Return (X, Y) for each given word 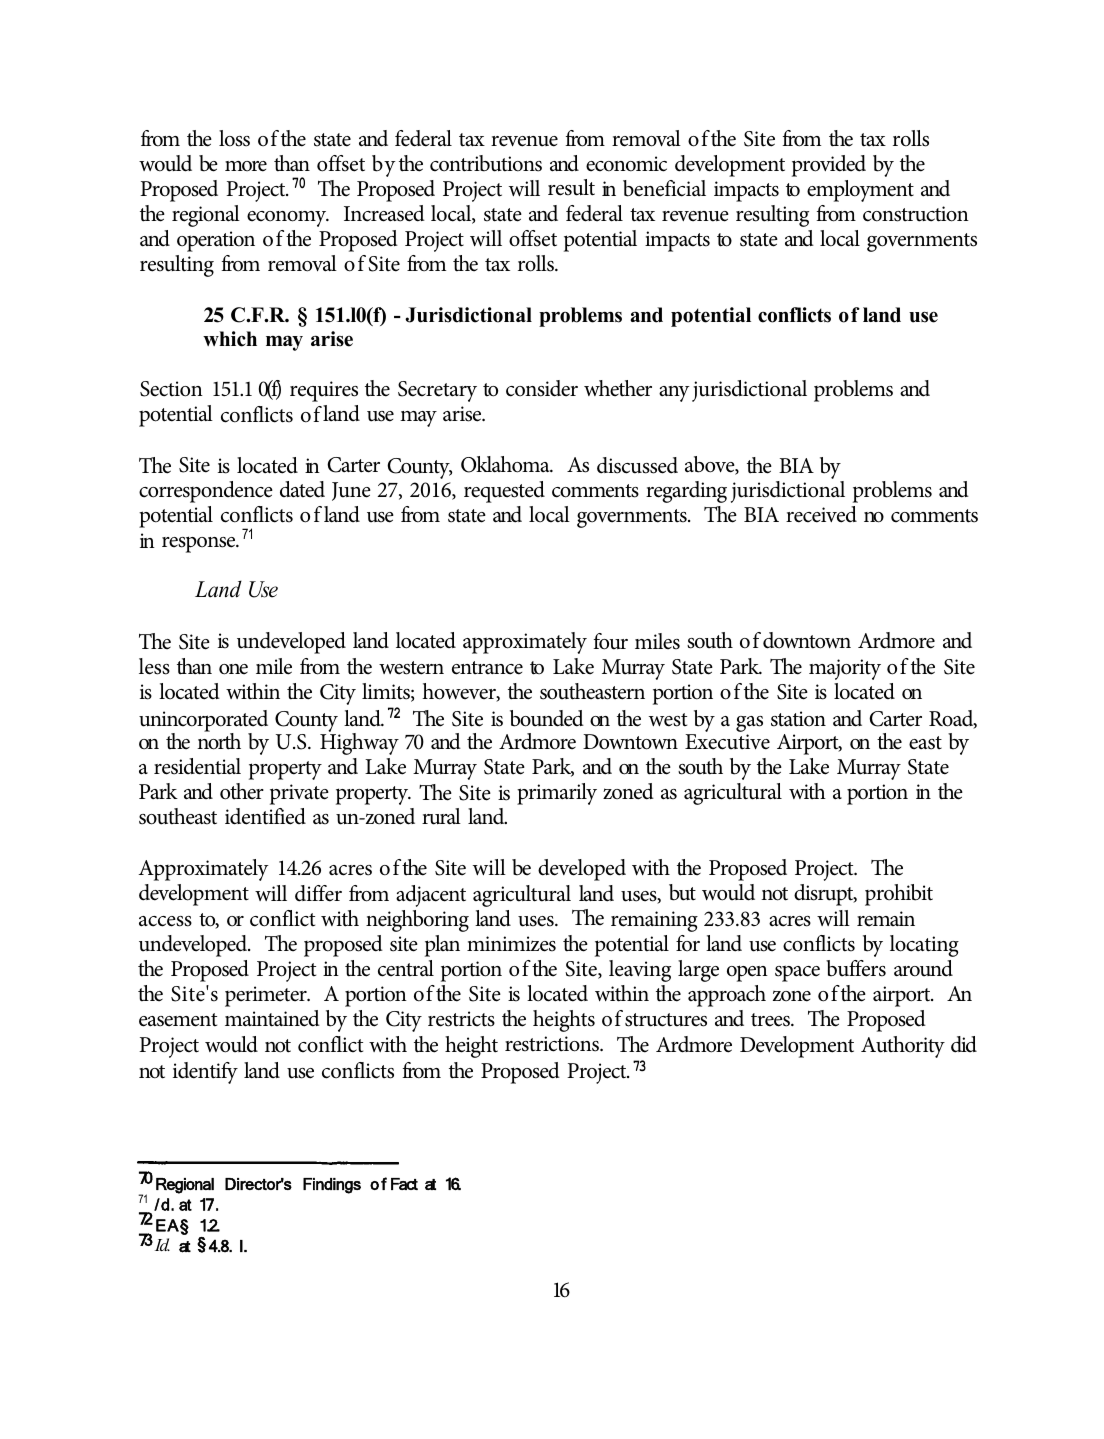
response (200, 544)
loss (234, 138)
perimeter (267, 996)
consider (542, 388)
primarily (557, 794)
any (674, 394)
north (219, 740)
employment (860, 191)
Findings (332, 1186)
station (798, 719)
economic (626, 164)
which (230, 339)
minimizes (511, 944)
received (821, 514)
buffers (856, 968)
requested (504, 492)
